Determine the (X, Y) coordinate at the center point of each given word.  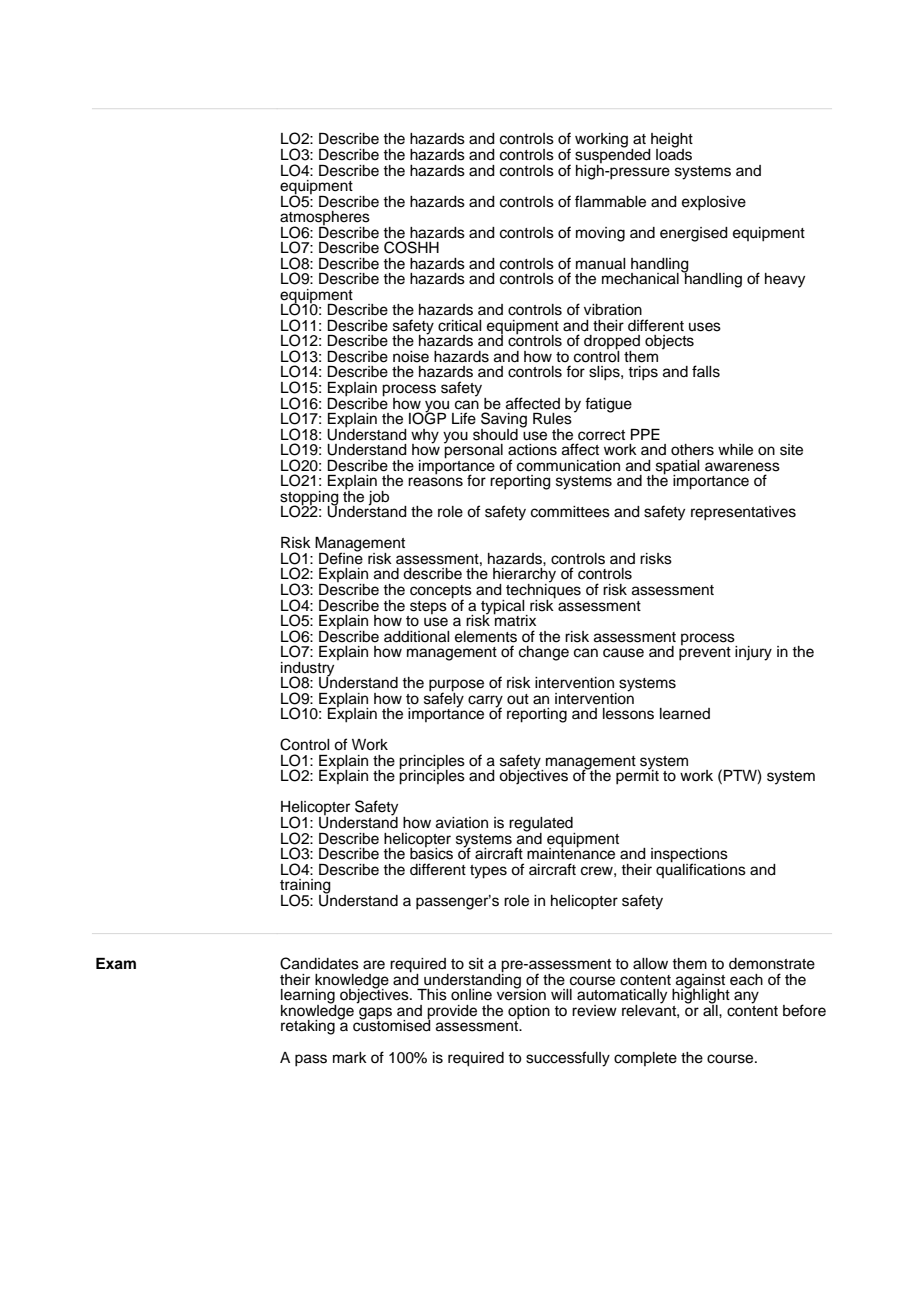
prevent (705, 652)
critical (460, 326)
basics (431, 852)
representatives (743, 513)
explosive (714, 203)
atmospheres (325, 219)
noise (411, 357)
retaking (308, 1027)
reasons (435, 482)
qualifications (701, 869)
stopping (309, 499)
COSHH (411, 247)
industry (307, 670)
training (305, 887)
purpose (456, 686)
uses (705, 327)
